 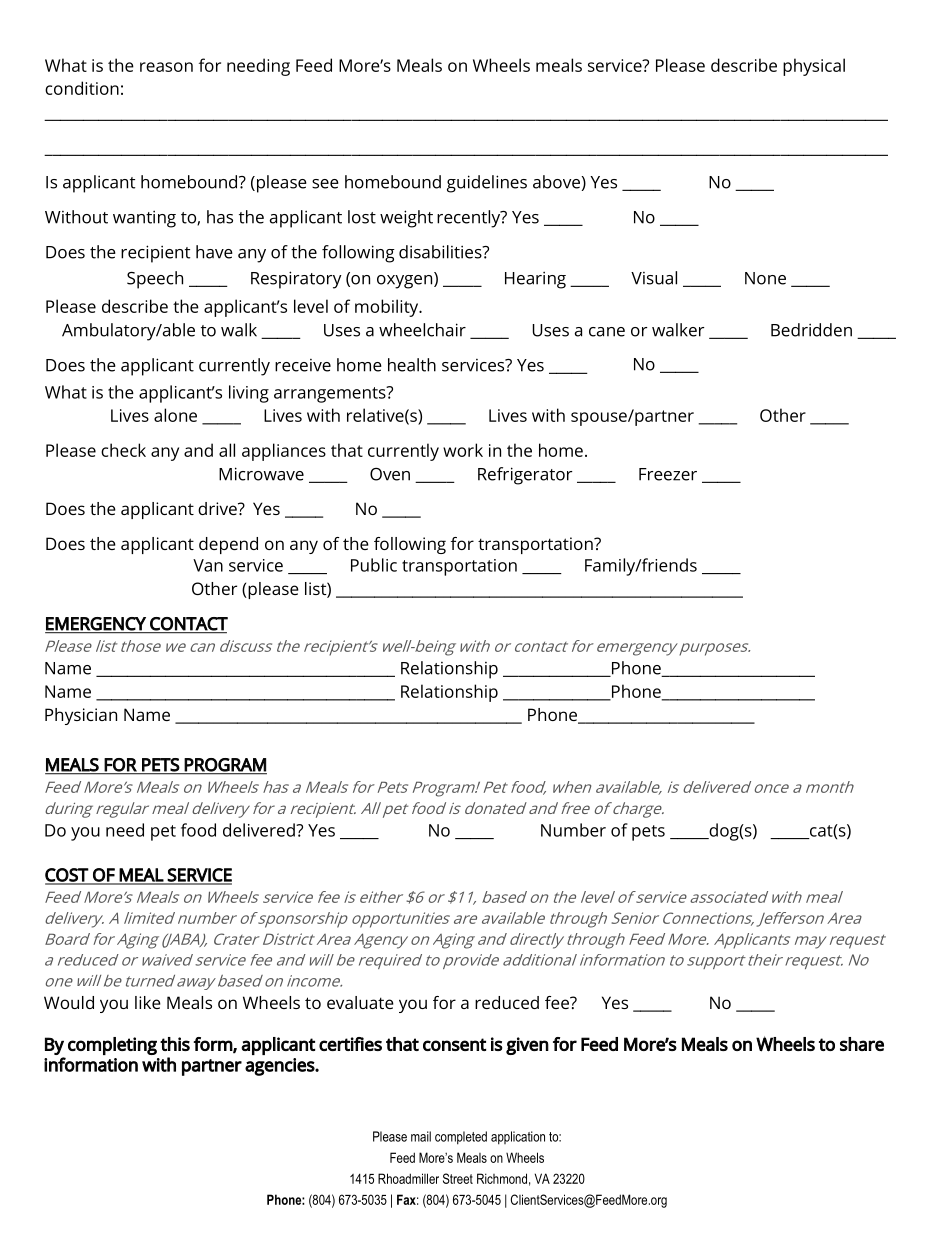 What do you see at coordinates (148, 1002) in the document?
I see `like` at bounding box center [148, 1002].
